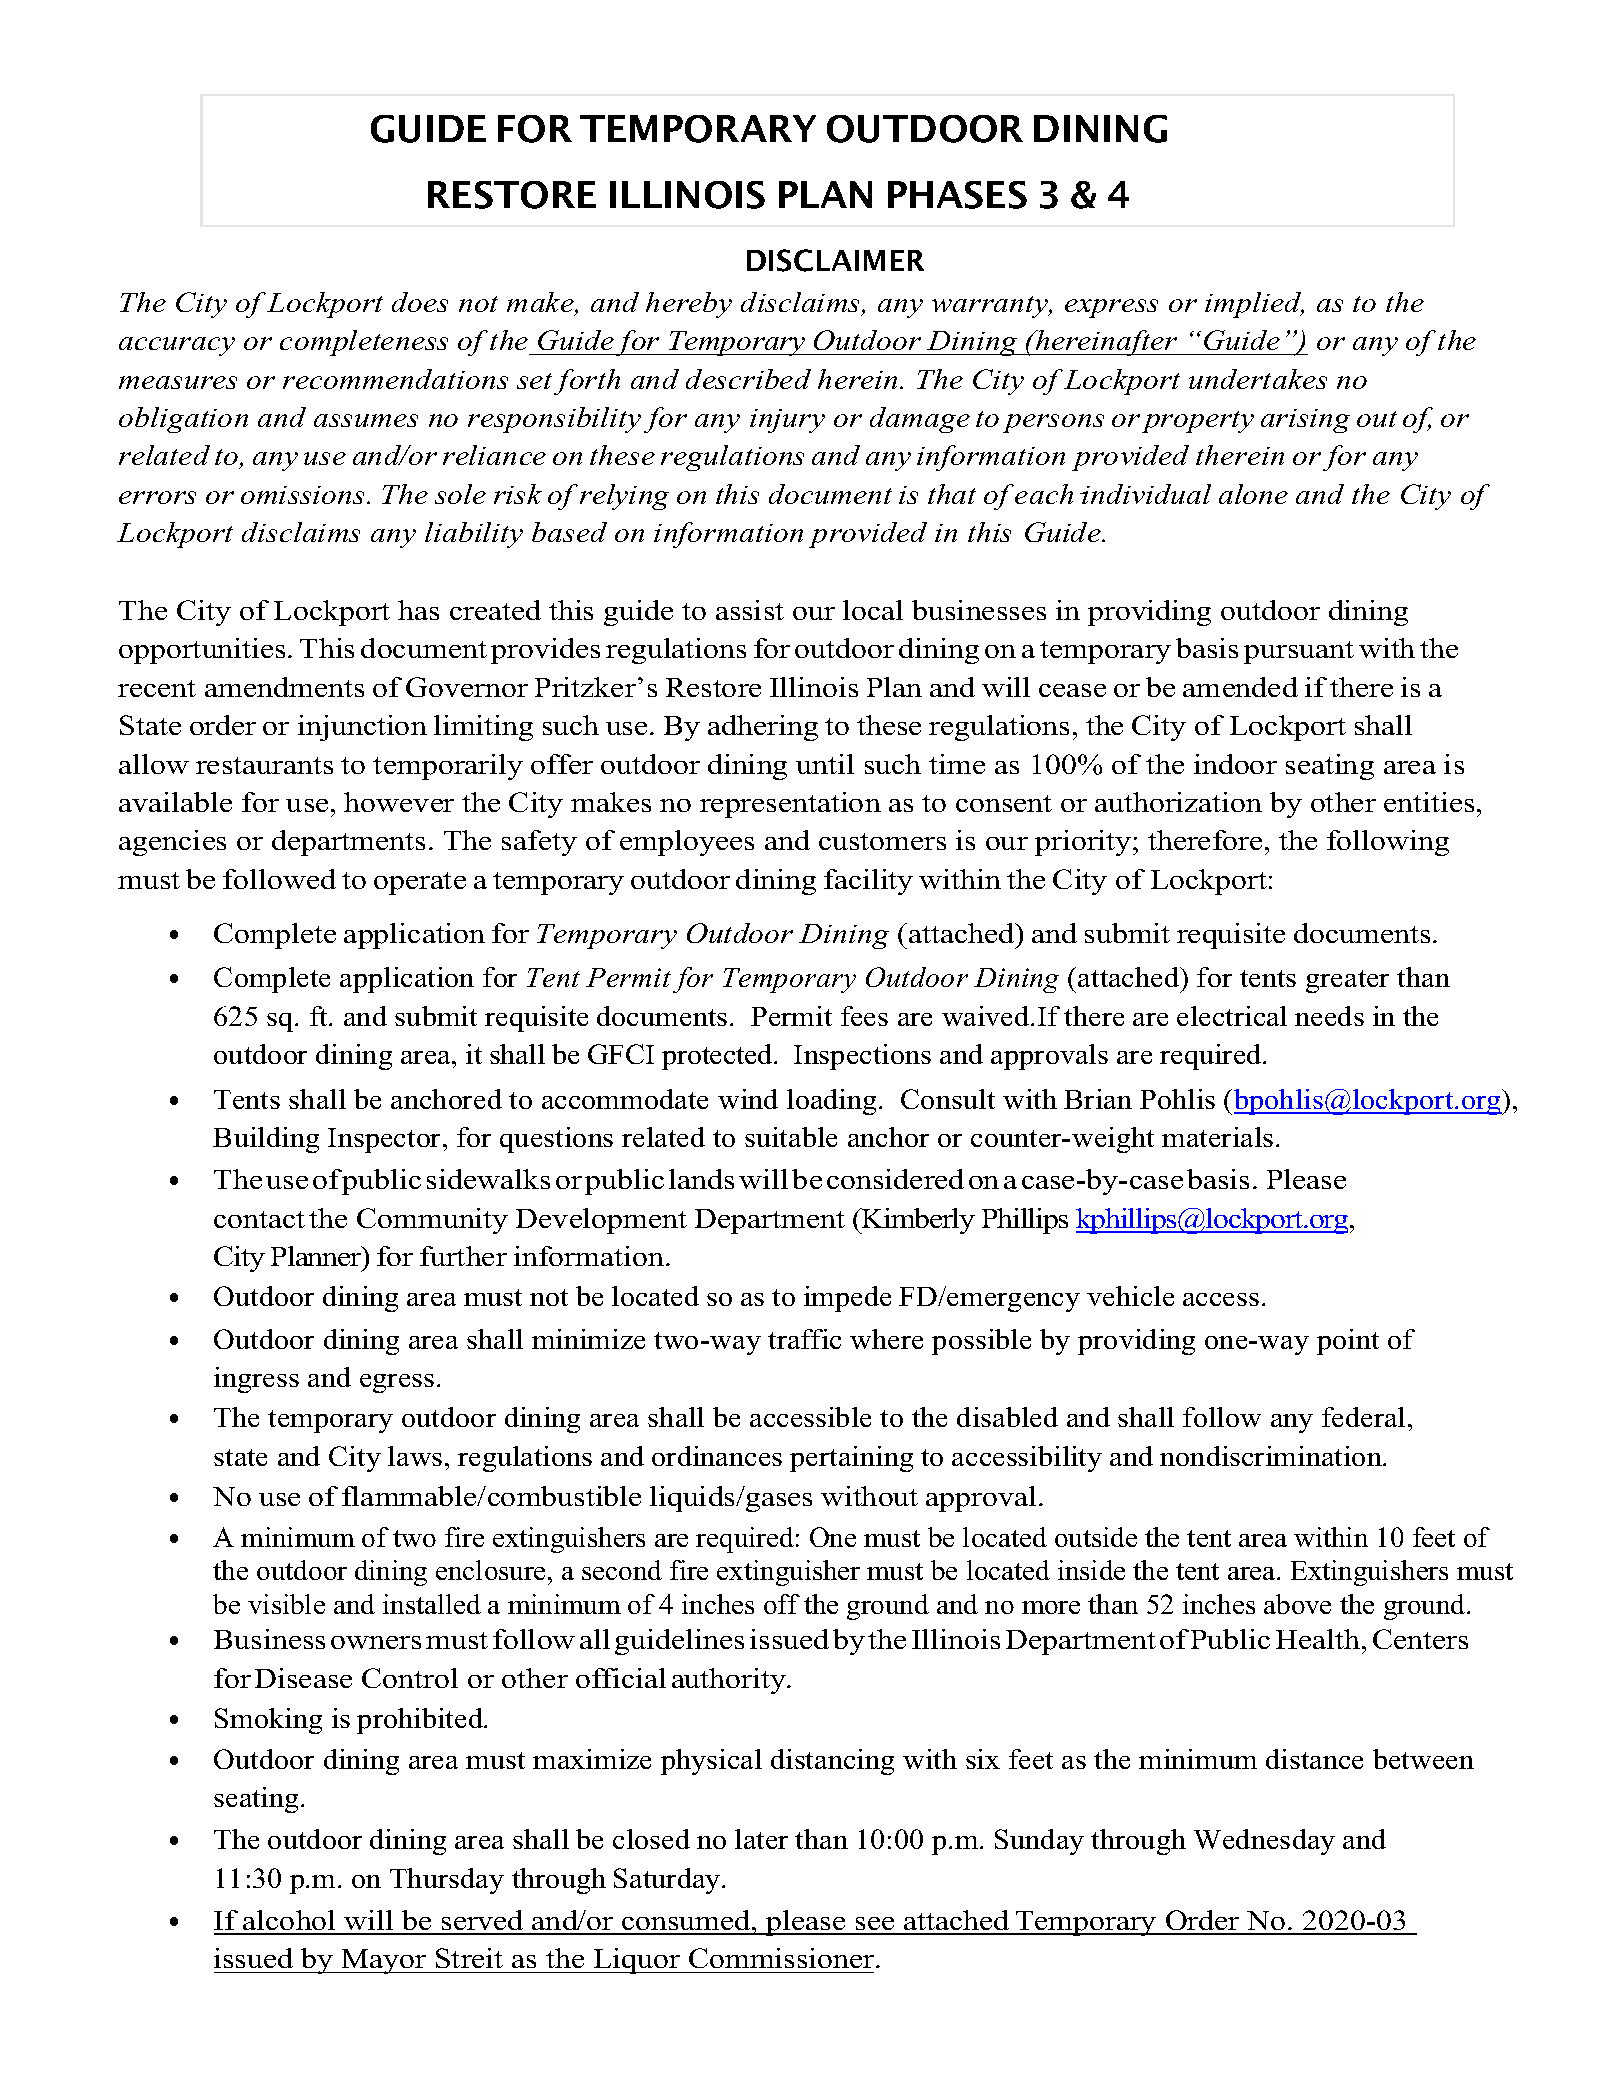 The height and width of the screenshot is (2089, 1615). What do you see at coordinates (420, 302) in the screenshot?
I see `does` at bounding box center [420, 302].
